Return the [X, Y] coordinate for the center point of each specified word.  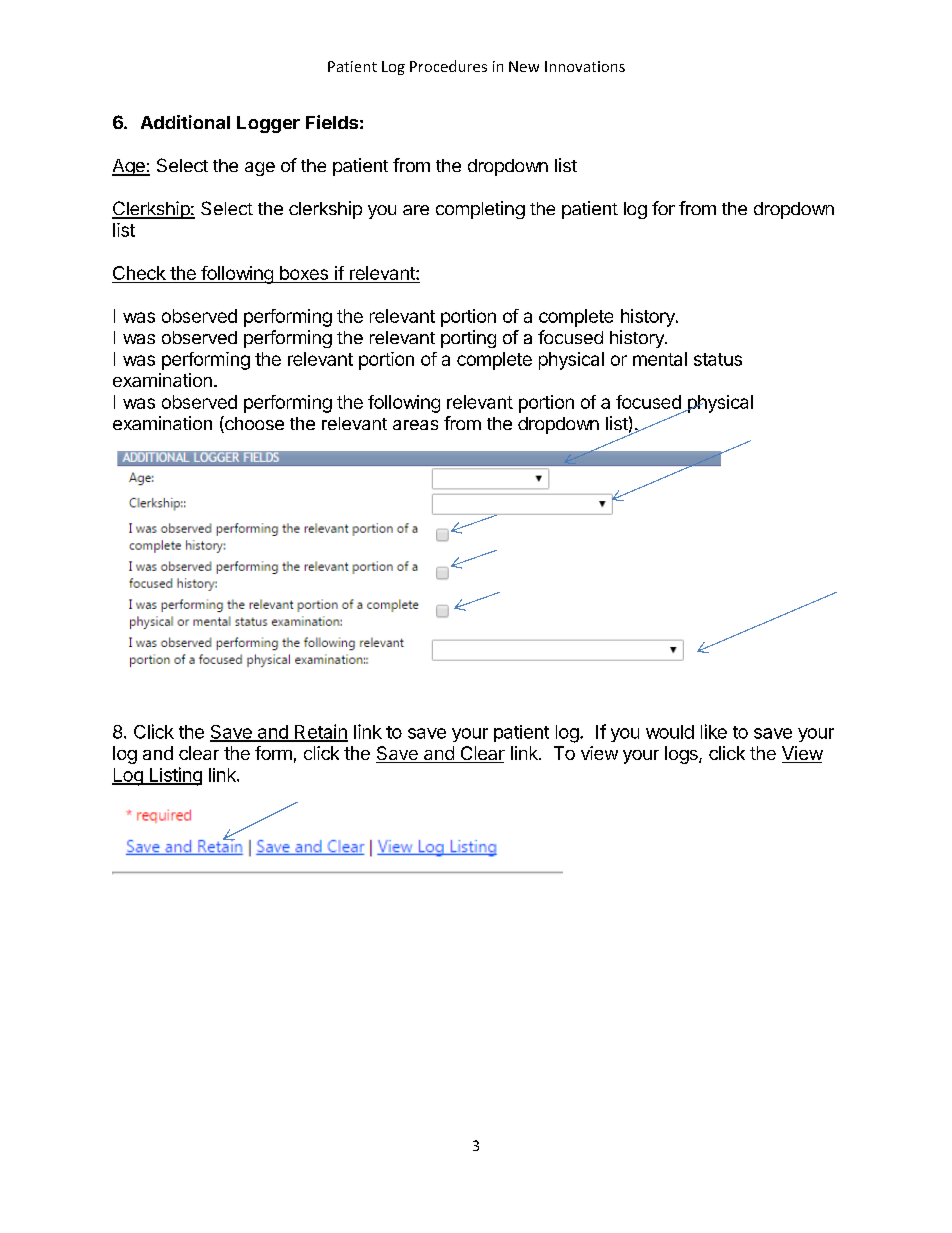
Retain [320, 732]
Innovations [585, 66]
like [714, 731]
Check [140, 274]
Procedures [448, 66]
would [670, 732]
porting [468, 339]
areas [415, 425]
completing [480, 210]
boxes [304, 273]
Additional [185, 122]
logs [682, 755]
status [718, 359]
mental [660, 359]
